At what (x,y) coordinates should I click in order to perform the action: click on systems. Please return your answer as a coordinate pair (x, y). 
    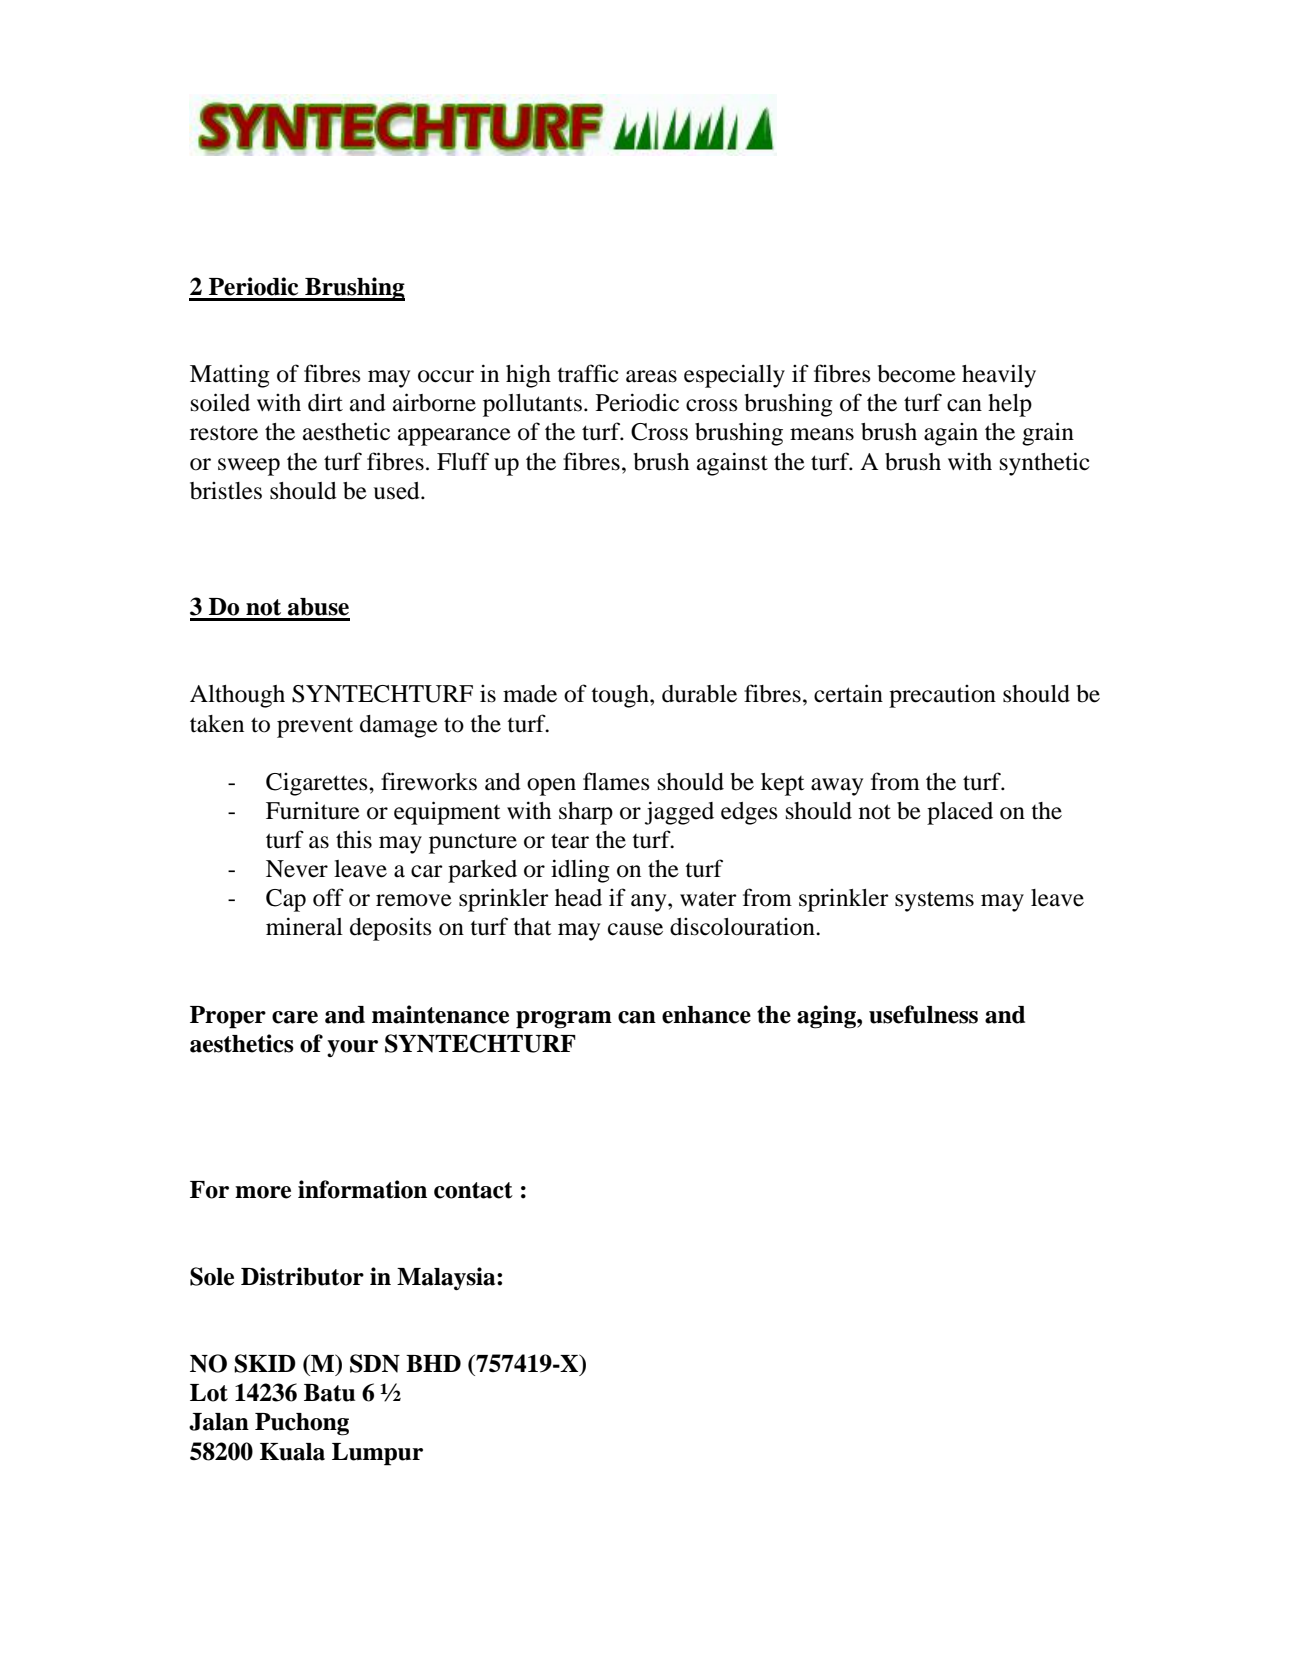
    Looking at the image, I should click on (934, 901).
